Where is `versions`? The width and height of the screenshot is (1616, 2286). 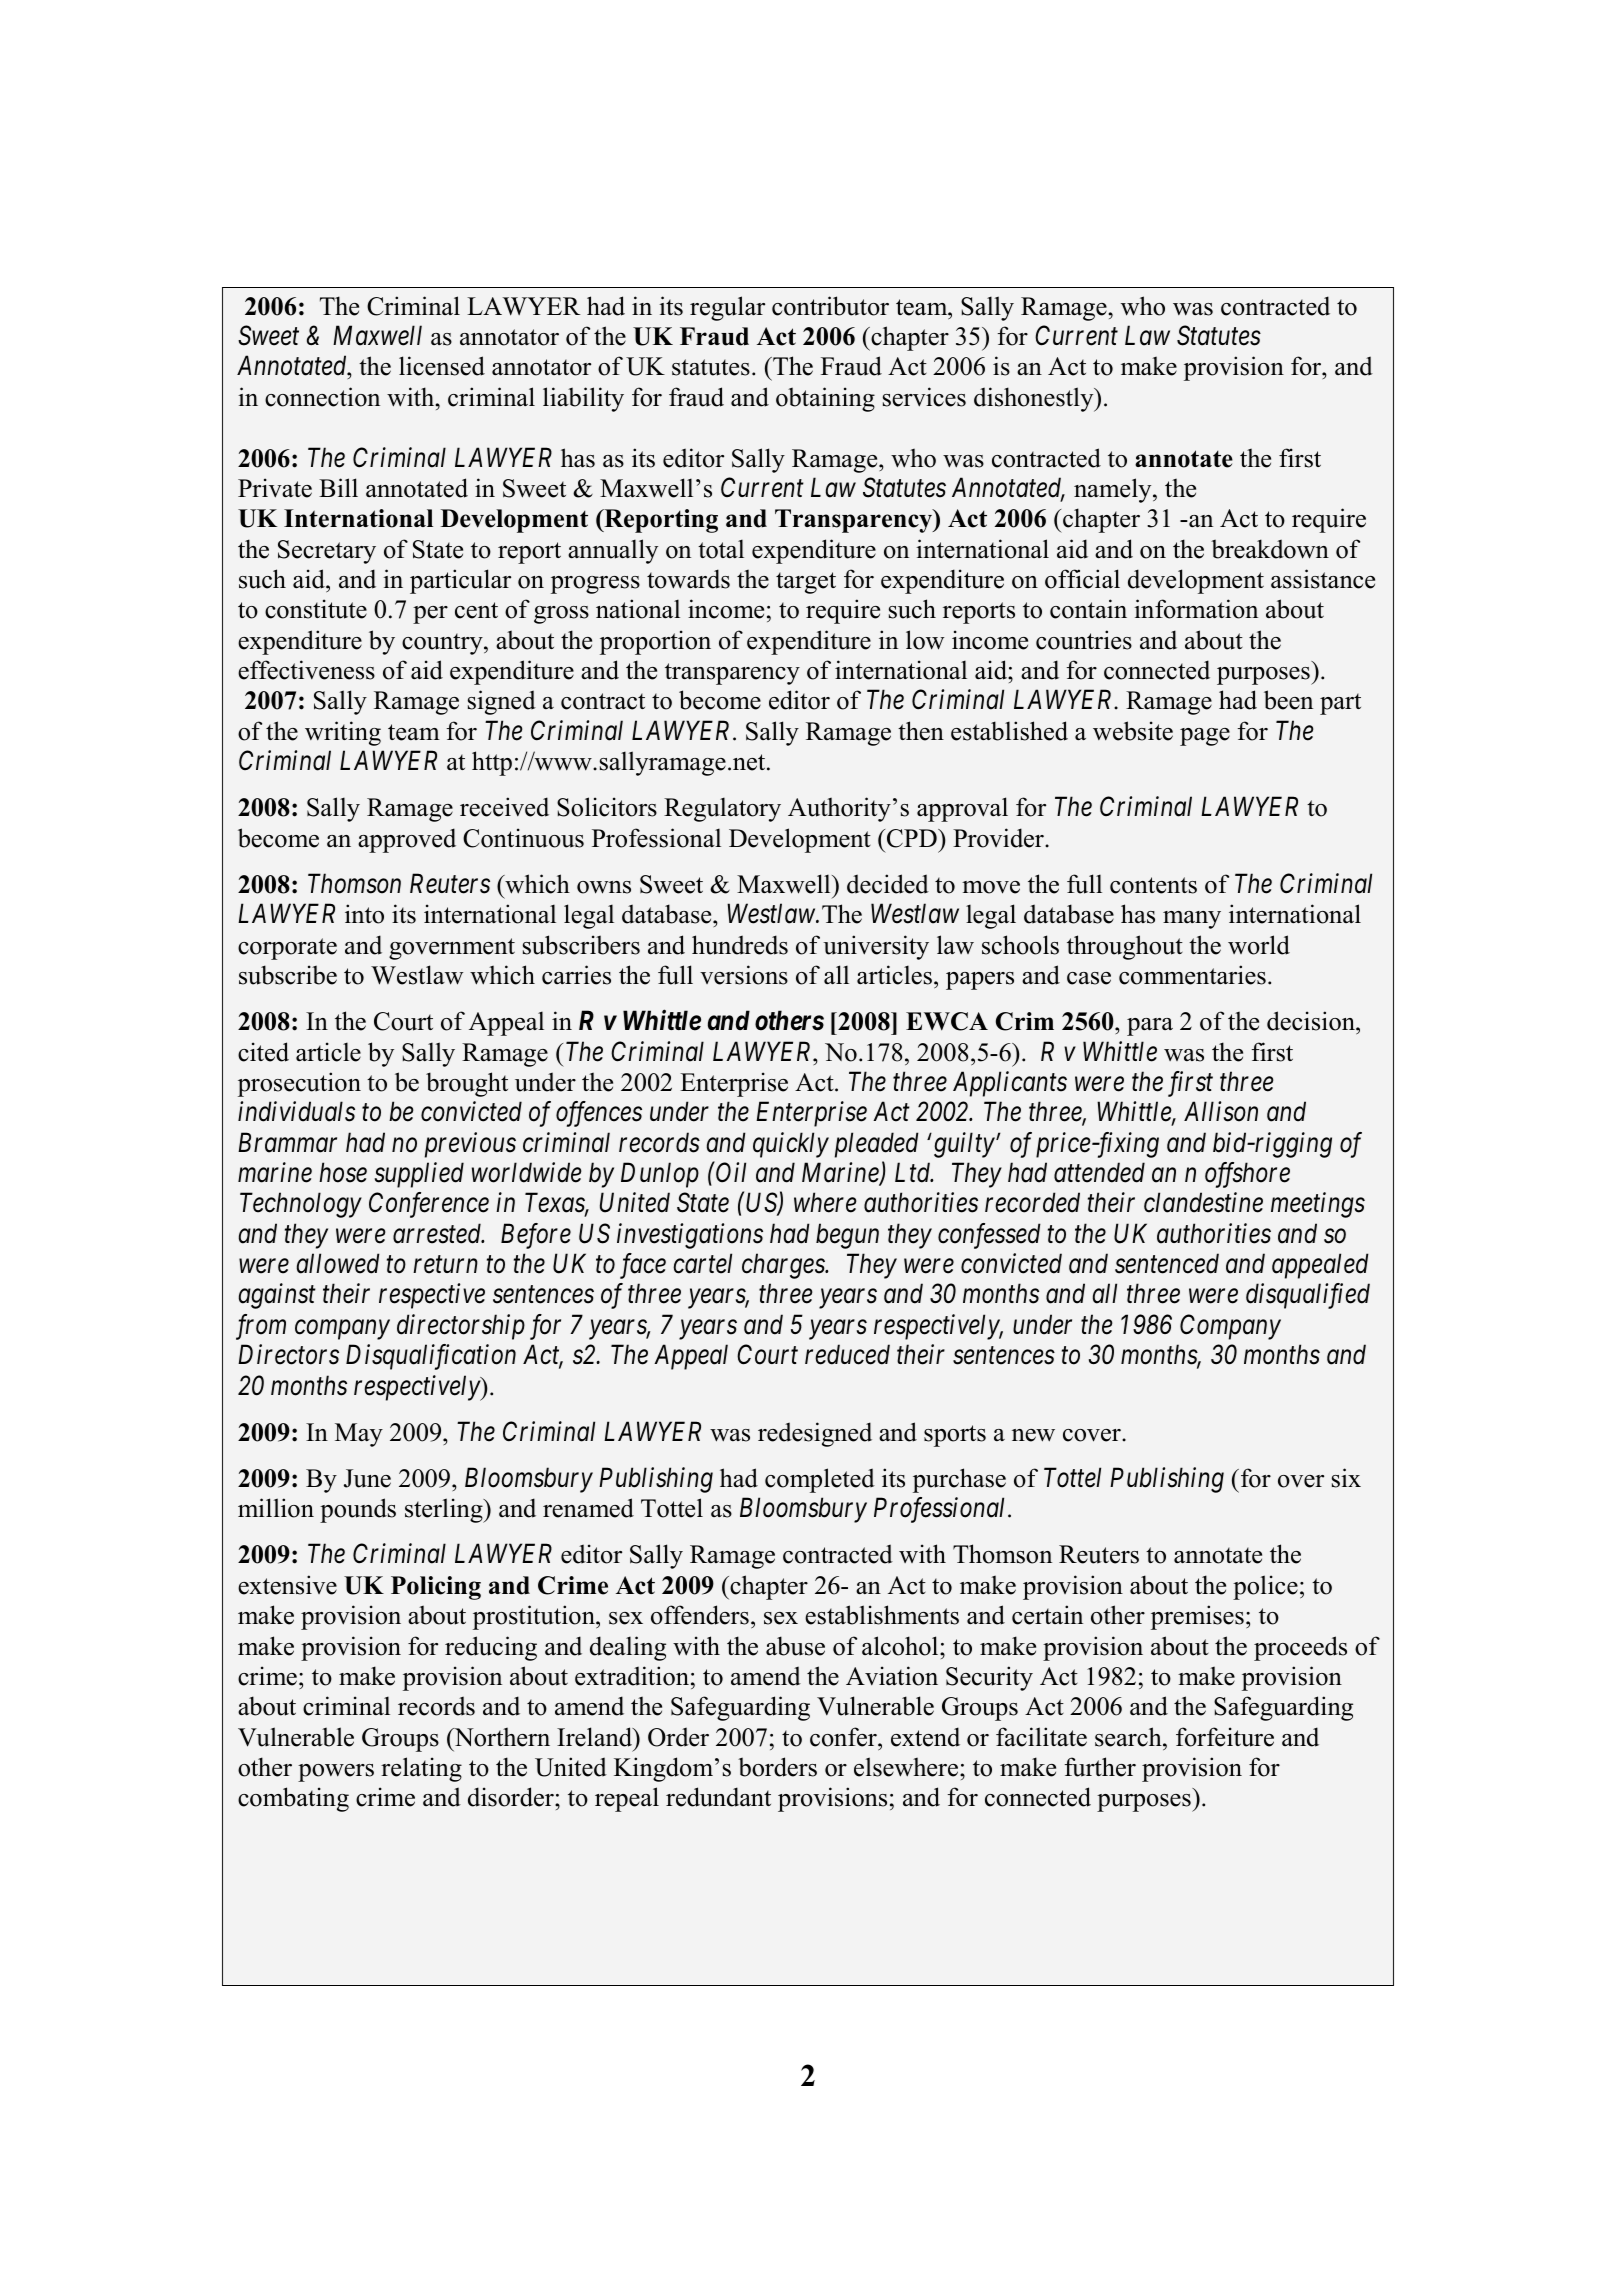 versions is located at coordinates (744, 975).
